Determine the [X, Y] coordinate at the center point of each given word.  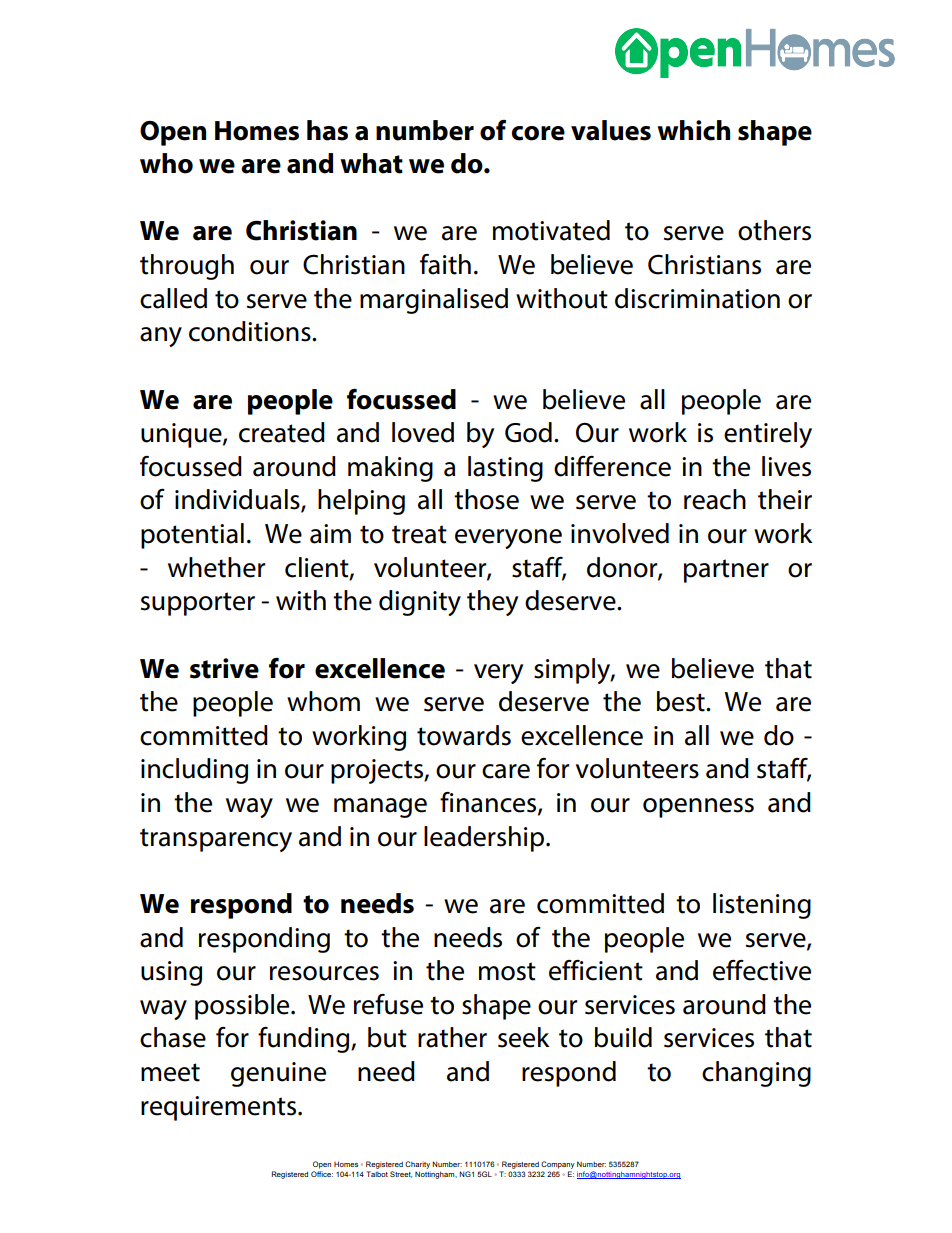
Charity [417, 1165]
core [538, 133]
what [371, 163]
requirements [220, 1108]
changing [756, 1074]
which [693, 130]
